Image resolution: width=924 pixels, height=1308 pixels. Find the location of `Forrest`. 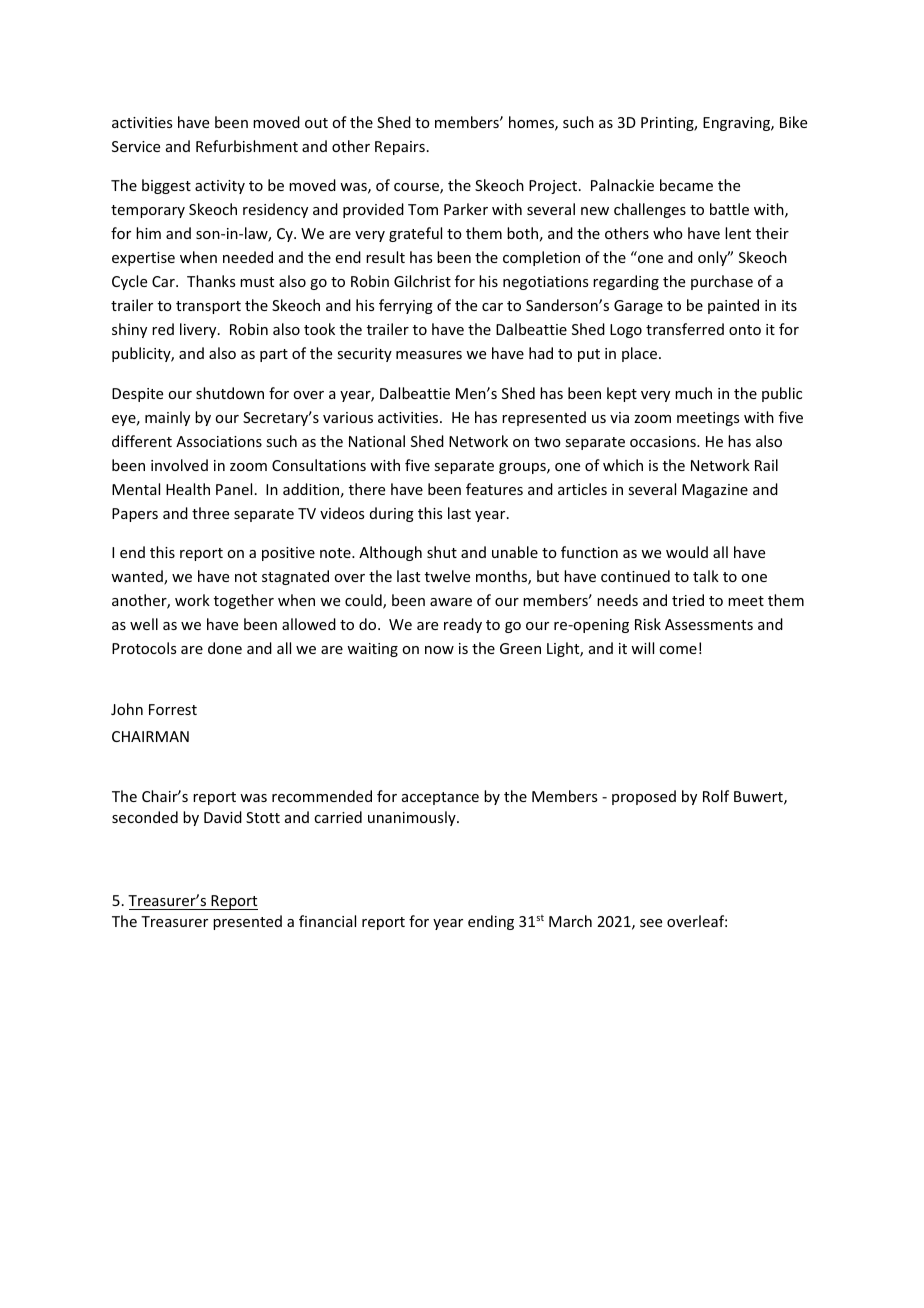

Forrest is located at coordinates (173, 709).
